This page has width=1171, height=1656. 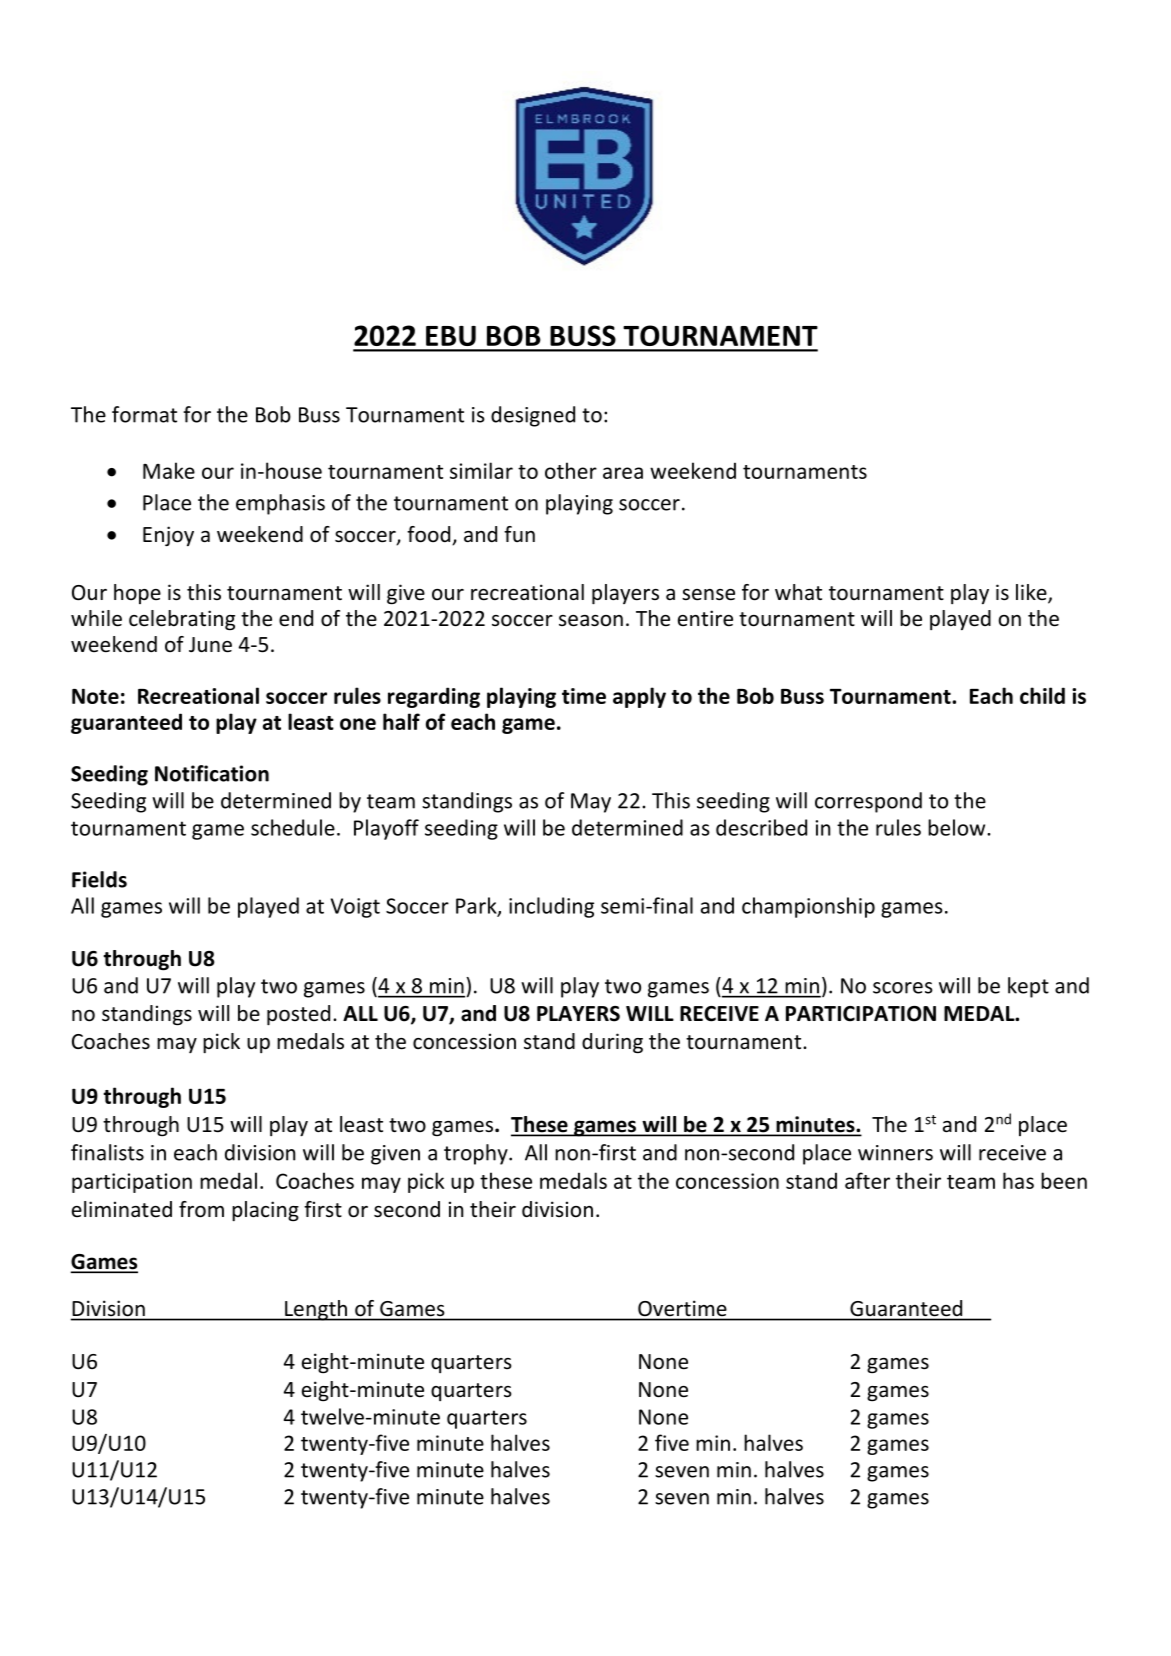 What do you see at coordinates (316, 1310) in the page?
I see `Length` at bounding box center [316, 1310].
